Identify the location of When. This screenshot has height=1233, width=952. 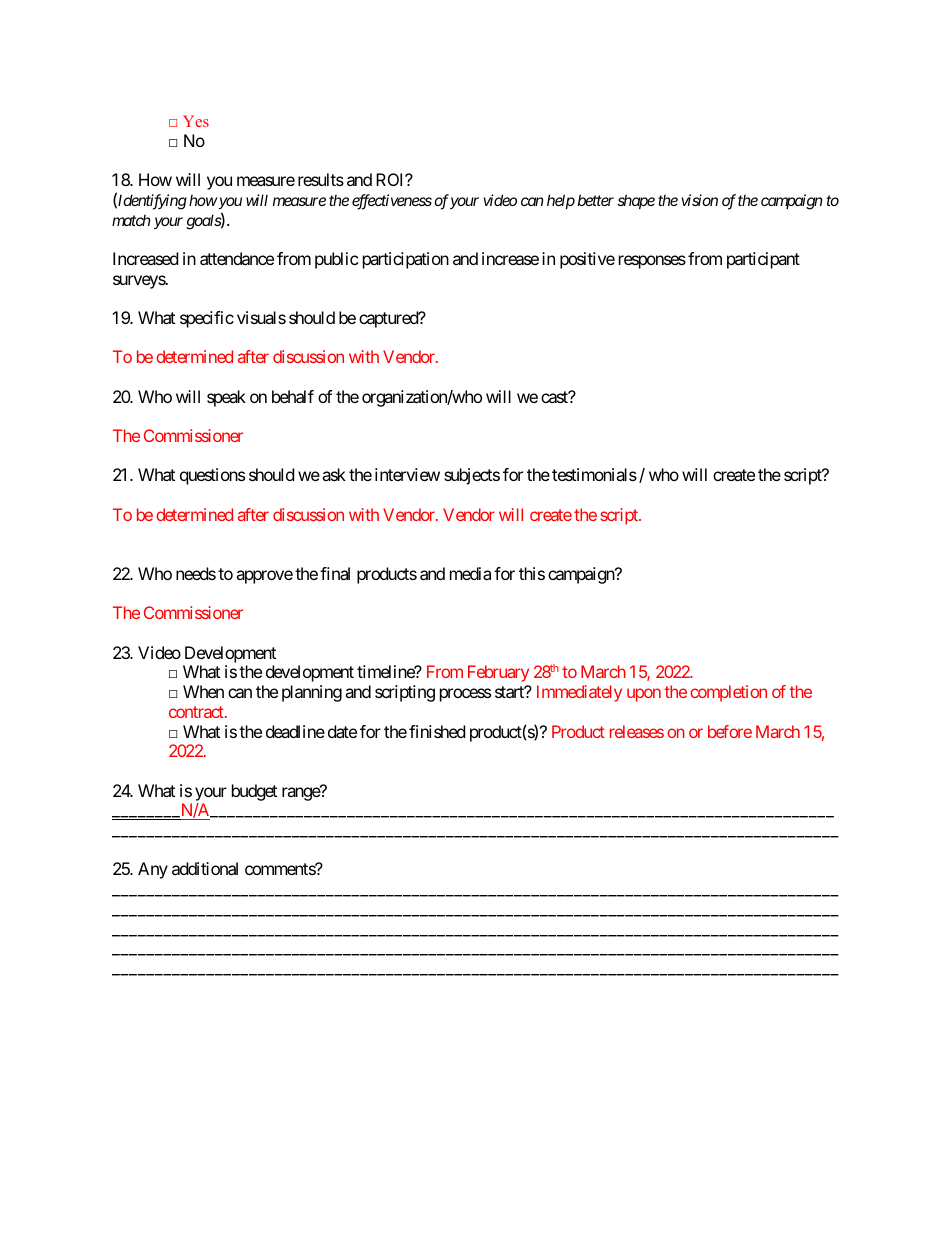
(203, 691).
